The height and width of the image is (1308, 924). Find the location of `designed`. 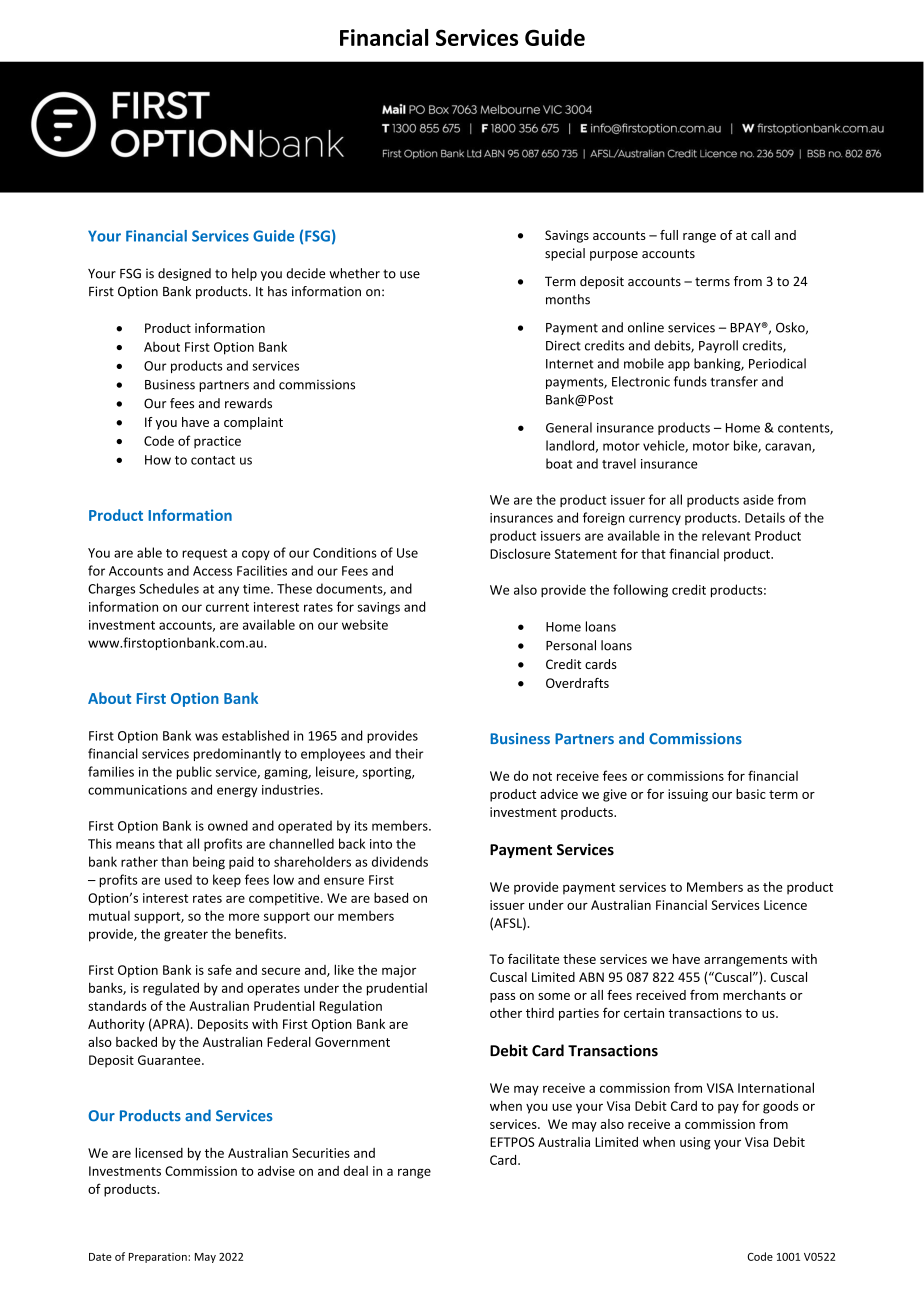

designed is located at coordinates (184, 274).
